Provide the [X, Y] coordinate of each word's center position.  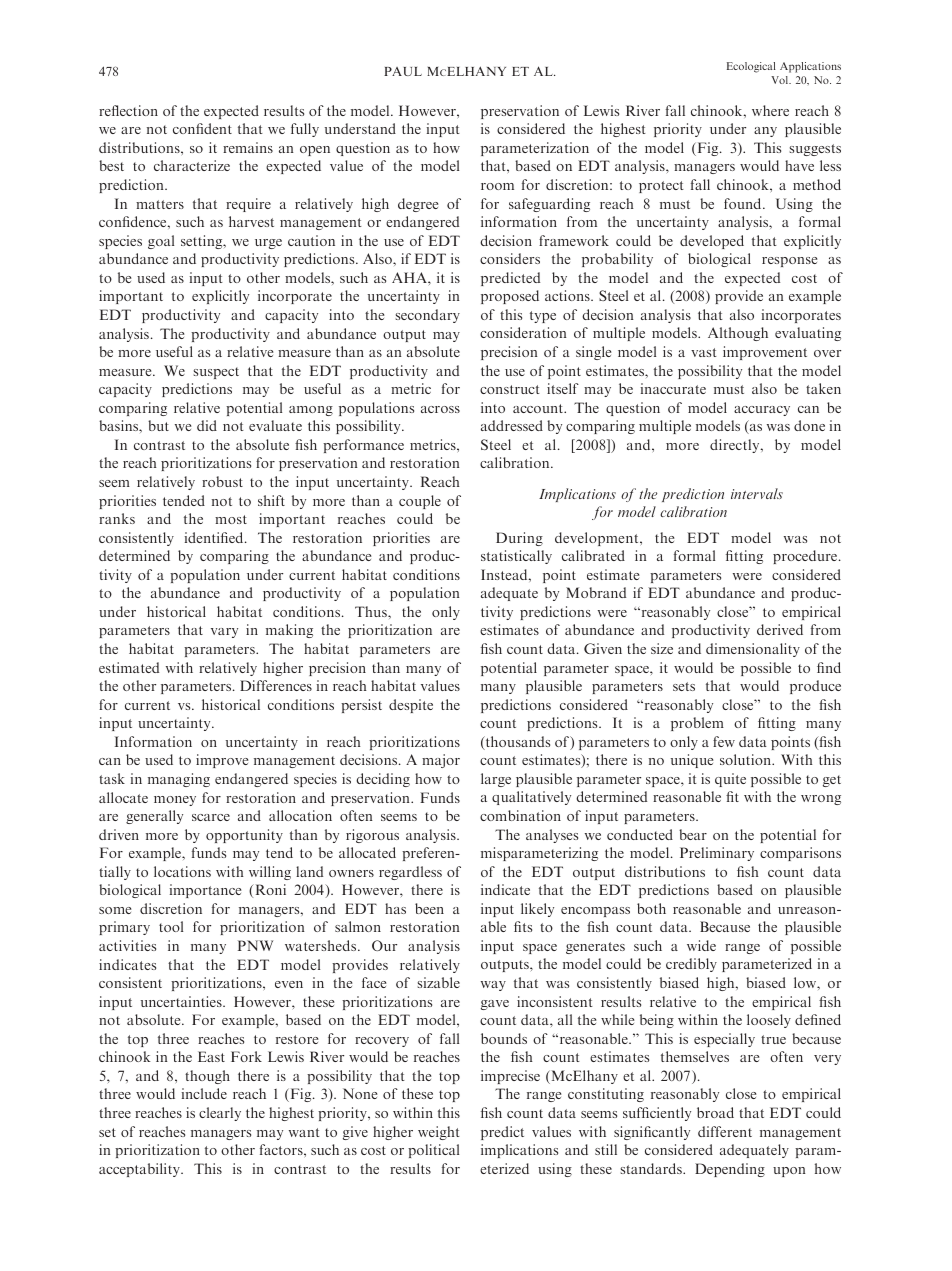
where [770, 110]
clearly [220, 1114]
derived [780, 629]
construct [510, 389]
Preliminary [717, 854]
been [429, 908]
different [725, 1131]
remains [248, 147]
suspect [216, 373]
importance [205, 891]
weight [439, 1133]
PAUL [403, 71]
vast [704, 352]
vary [224, 633]
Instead [505, 574]
